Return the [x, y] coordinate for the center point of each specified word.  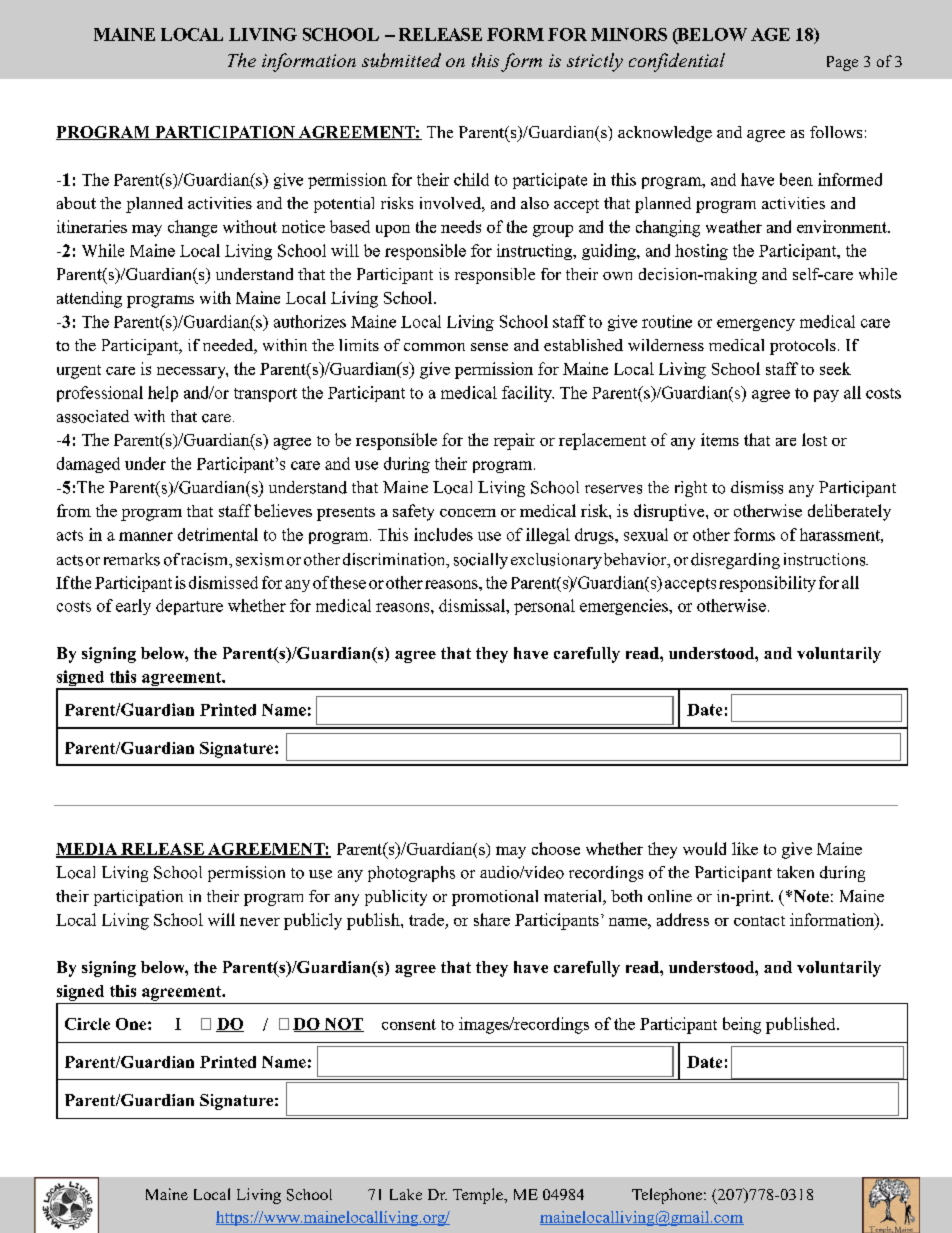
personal [544, 607]
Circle [87, 1024]
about [76, 203]
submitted [401, 60]
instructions [826, 559]
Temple [479, 1196]
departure [189, 607]
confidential [677, 62]
